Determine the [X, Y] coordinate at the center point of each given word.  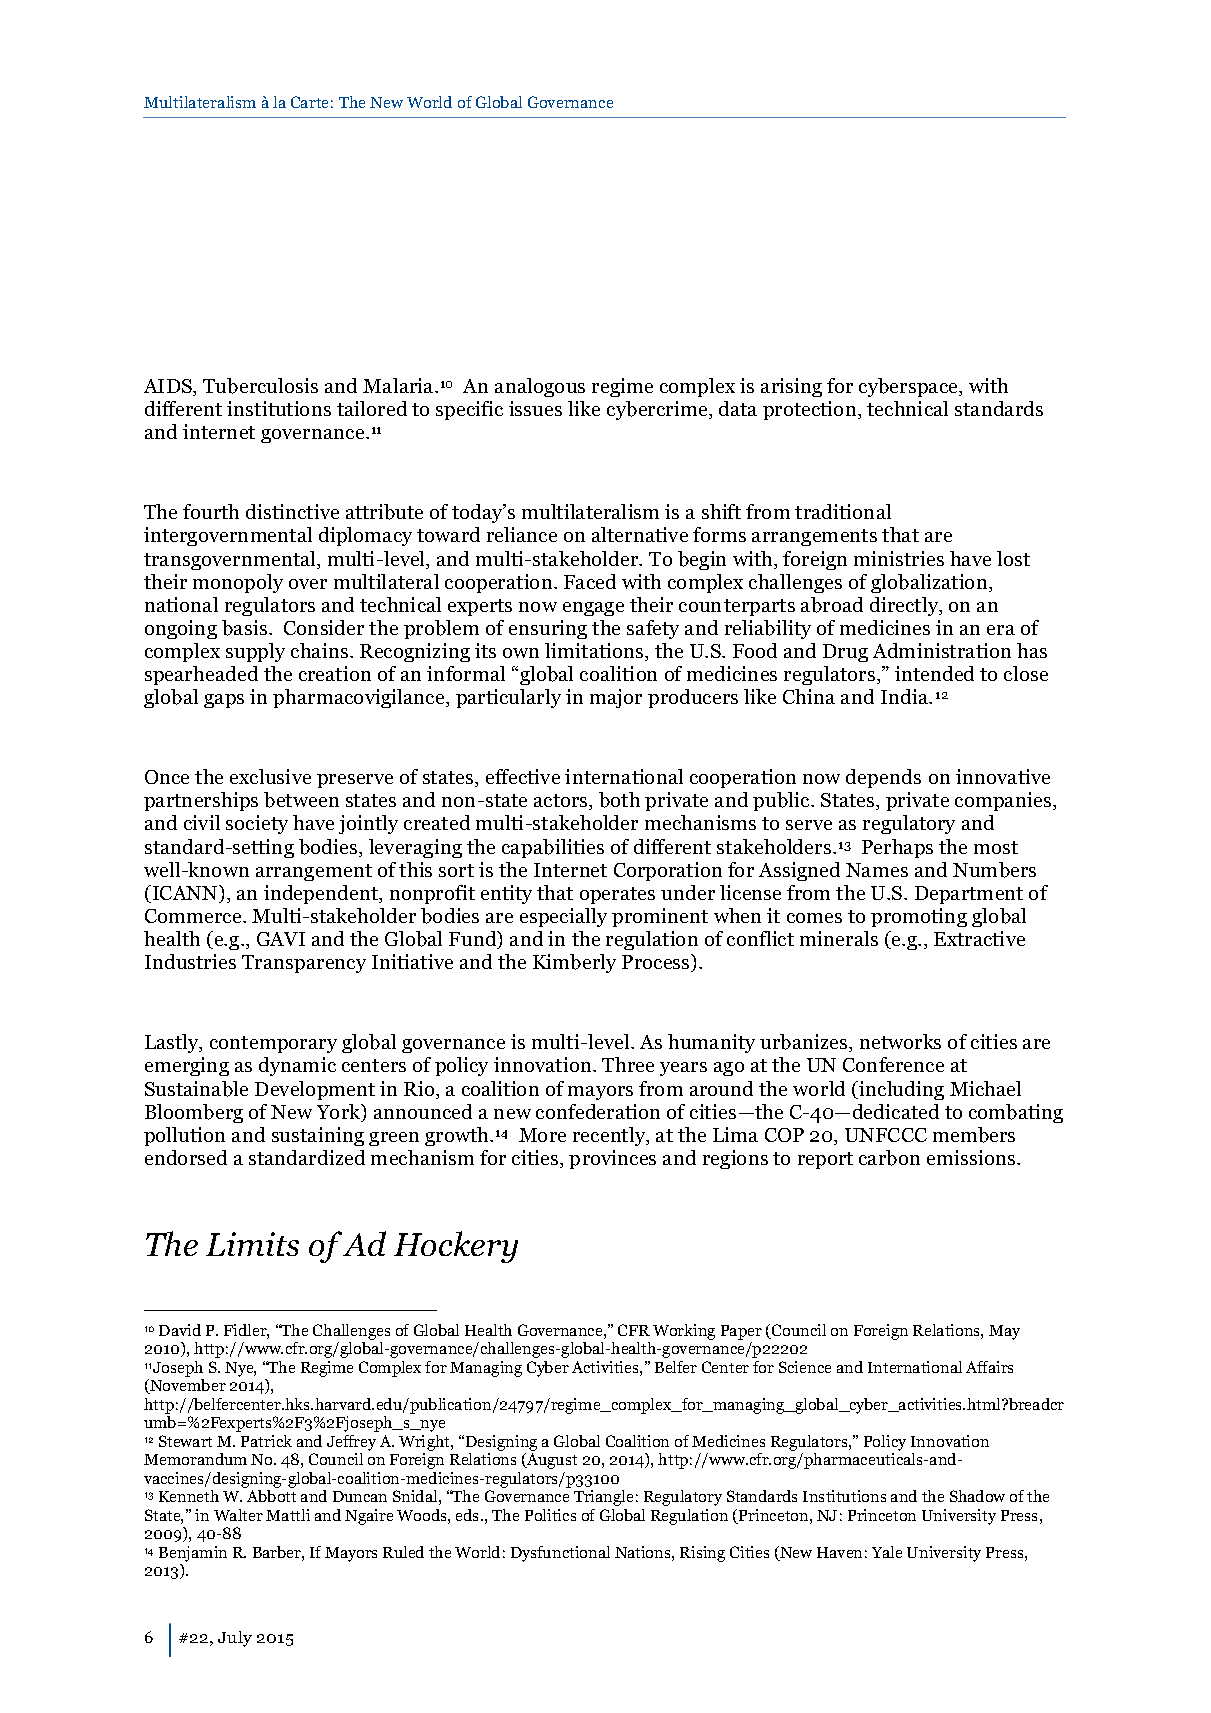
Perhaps [897, 848]
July [235, 1639]
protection [811, 410]
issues [535, 408]
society [257, 824]
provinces [612, 1159]
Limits [252, 1244]
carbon [889, 1158]
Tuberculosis [260, 386]
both [619, 800]
